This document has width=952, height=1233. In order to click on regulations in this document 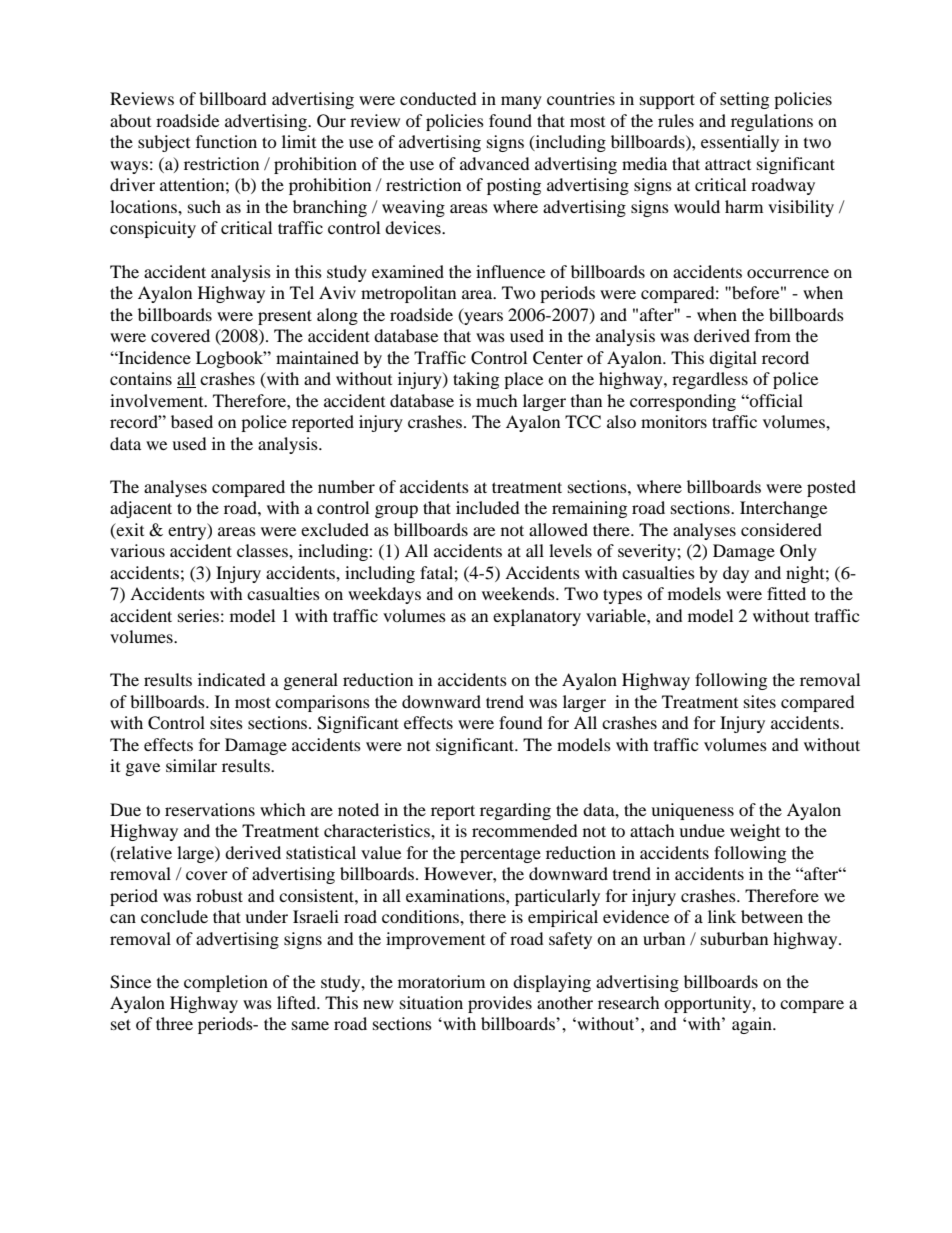, I will do `click(772, 122)`.
